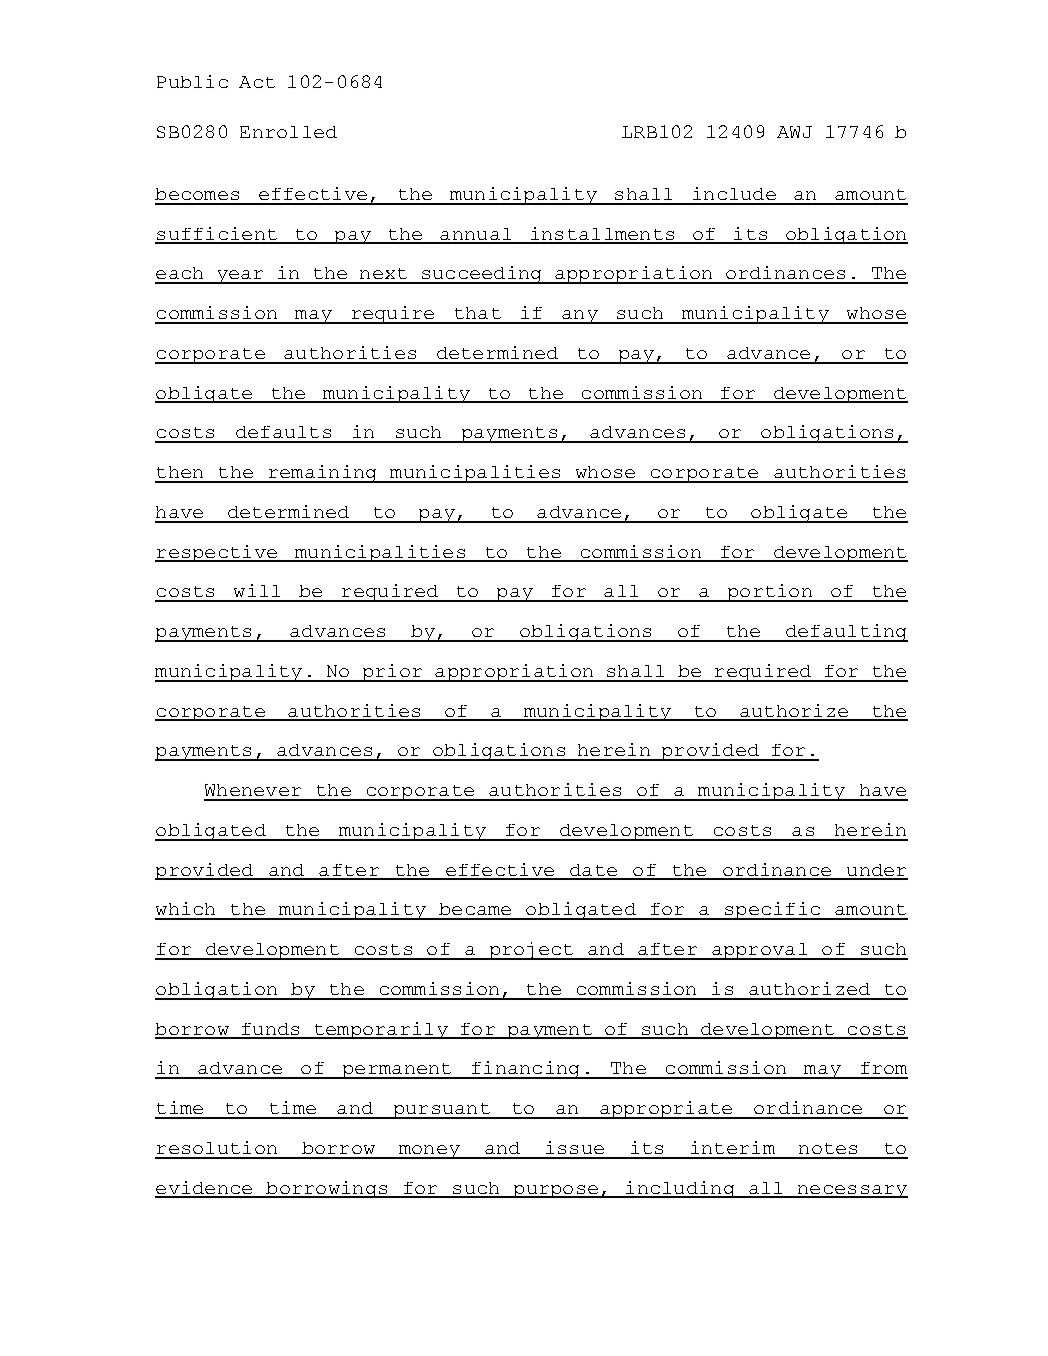 The height and width of the screenshot is (1356, 1048). Describe the element at coordinates (288, 132) in the screenshot. I see `Enrolled` at that location.
